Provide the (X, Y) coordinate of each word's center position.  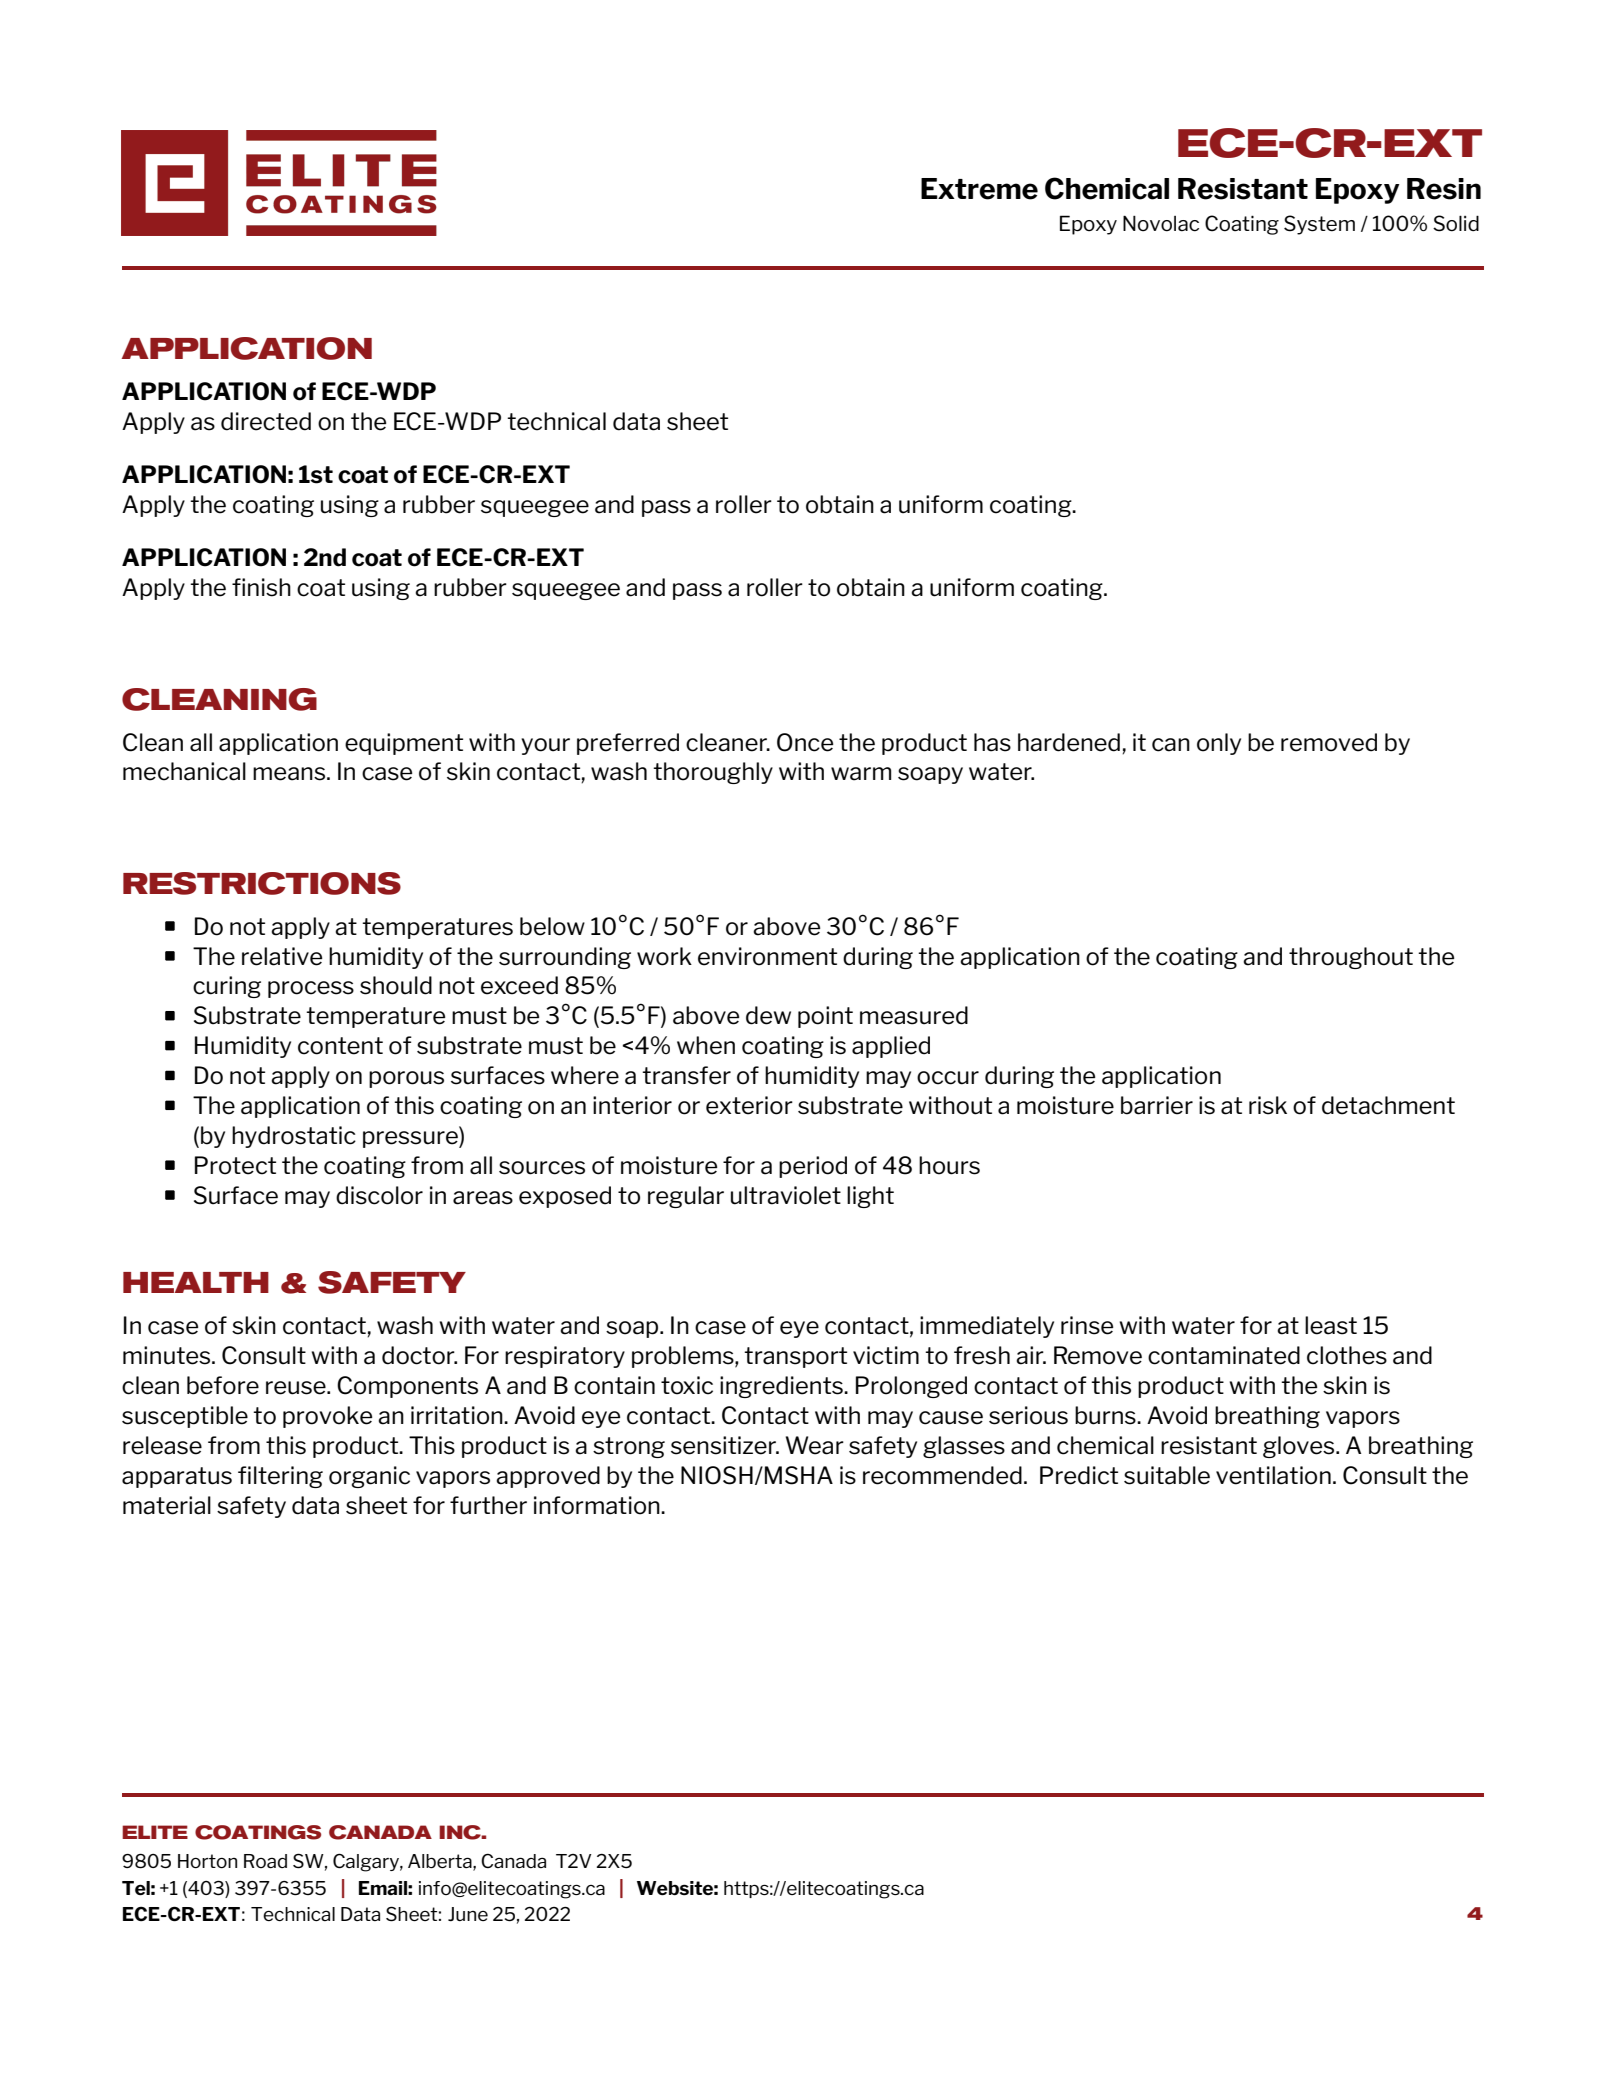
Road (265, 1861)
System (1319, 225)
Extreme (979, 189)
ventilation (1273, 1475)
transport (795, 1357)
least (1331, 1325)
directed (266, 421)
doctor (419, 1355)
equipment (404, 744)
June (468, 1914)
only (1219, 744)
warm (861, 774)
